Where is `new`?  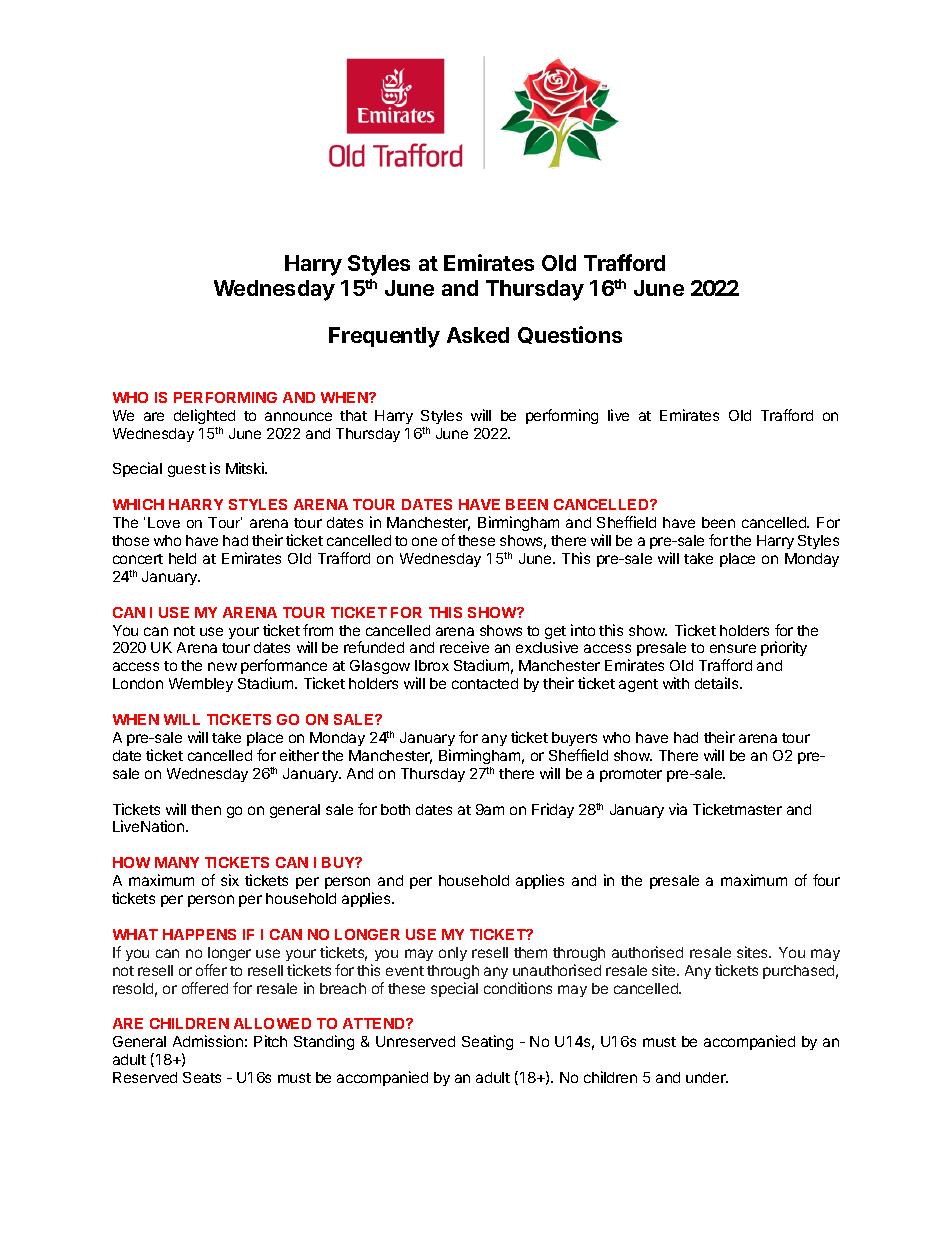 new is located at coordinates (222, 666).
